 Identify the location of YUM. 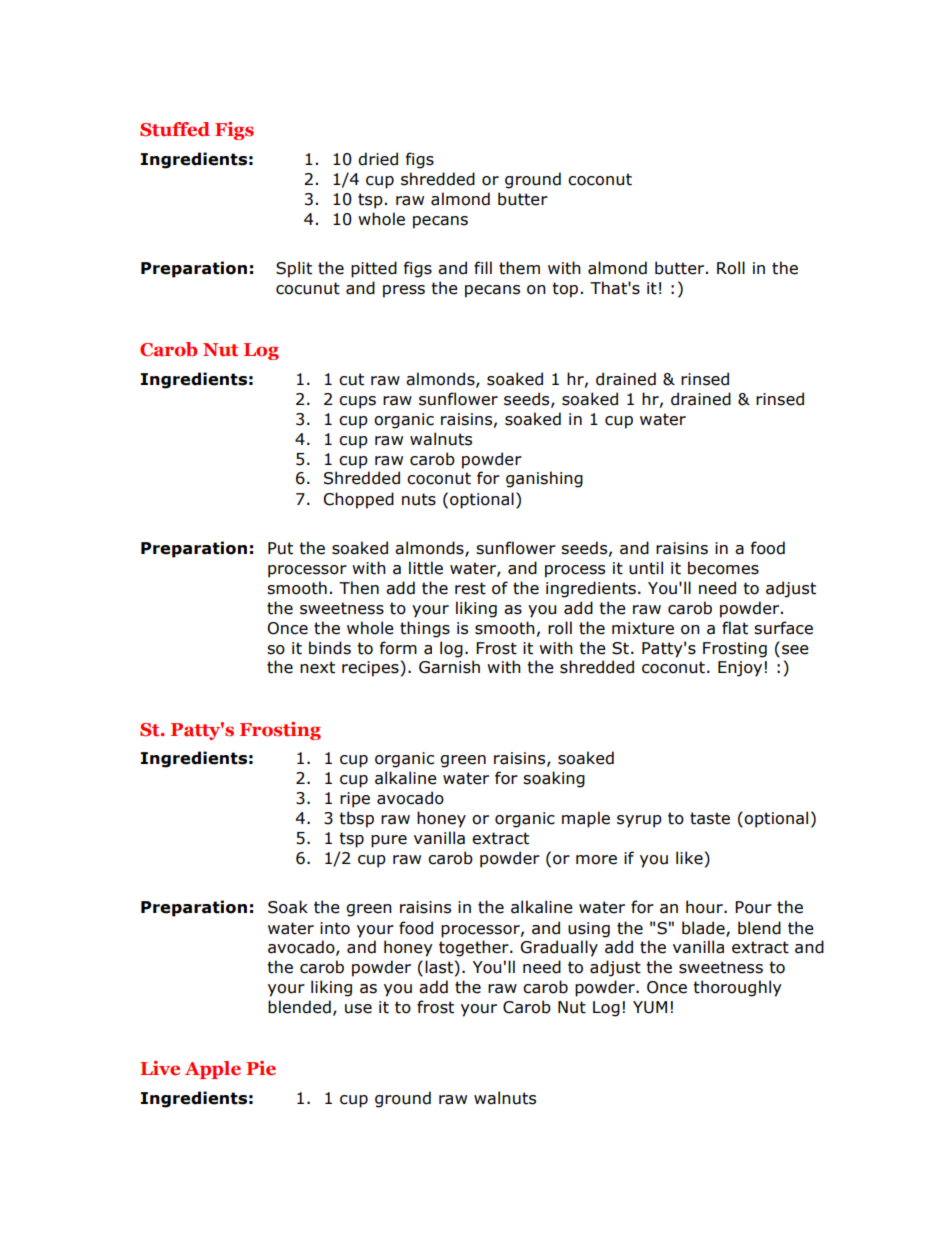
(650, 1007).
